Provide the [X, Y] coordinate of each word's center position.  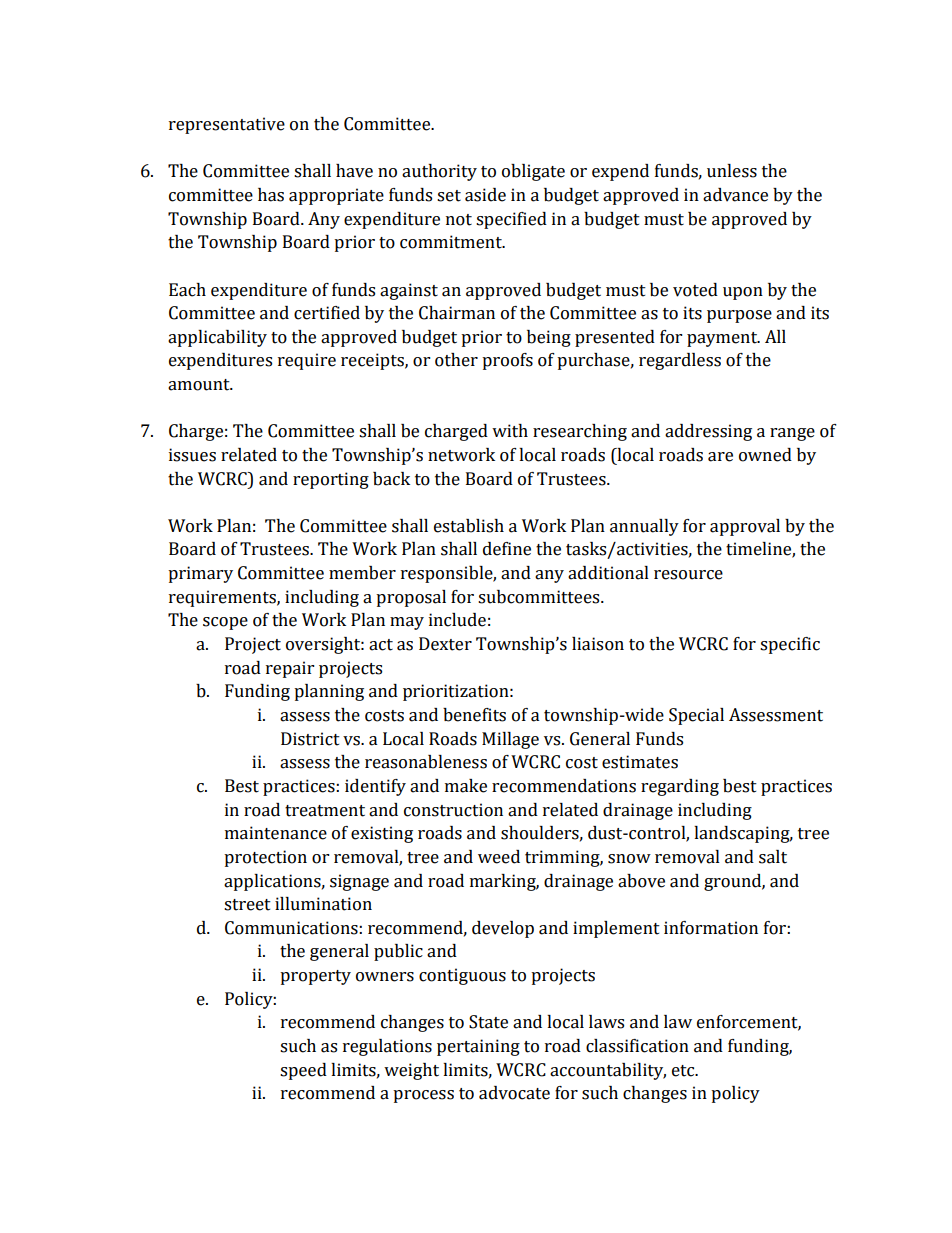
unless [732, 171]
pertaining [478, 1047]
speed [303, 1071]
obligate [533, 172]
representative [227, 125]
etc [684, 1071]
